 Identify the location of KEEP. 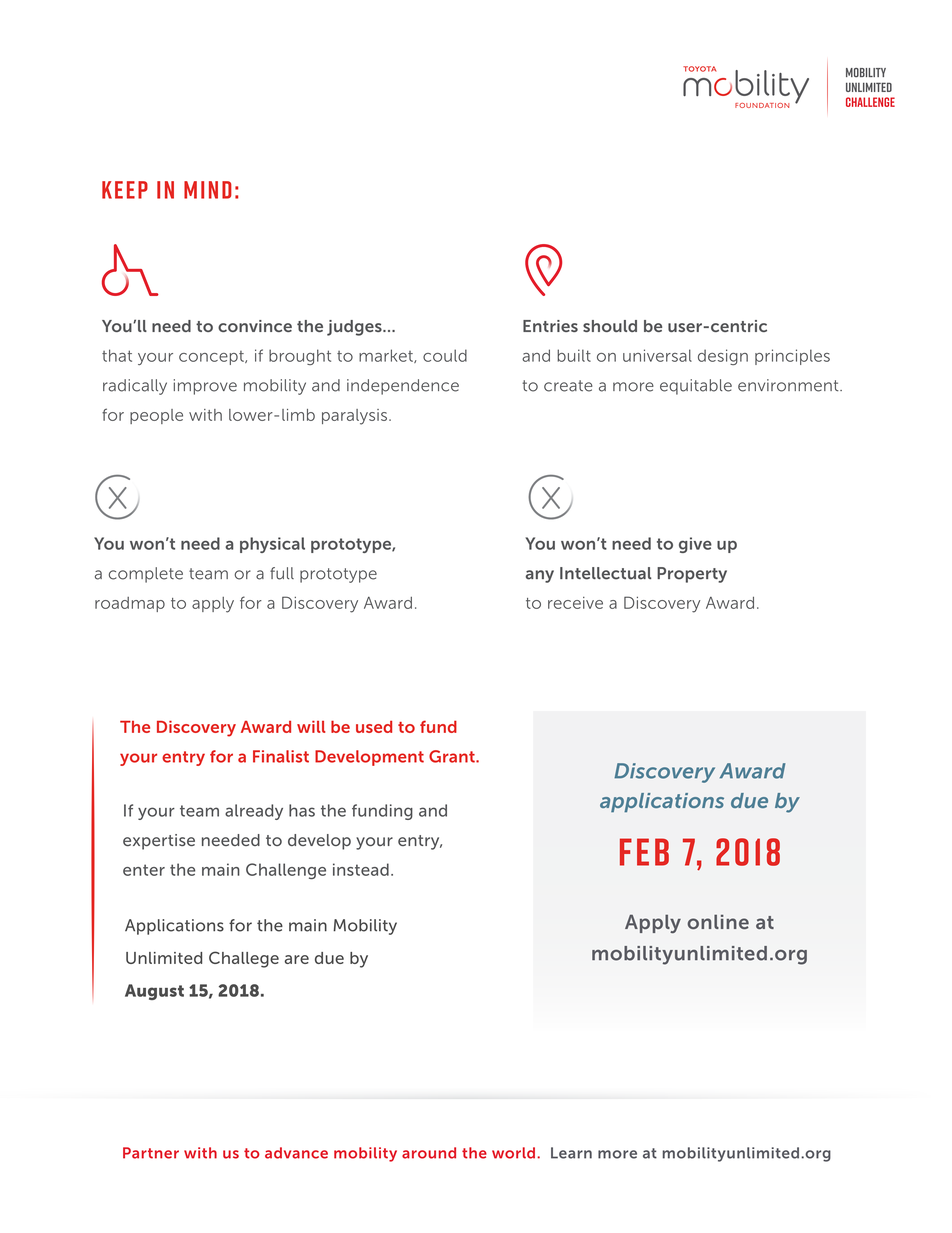
(125, 190).
